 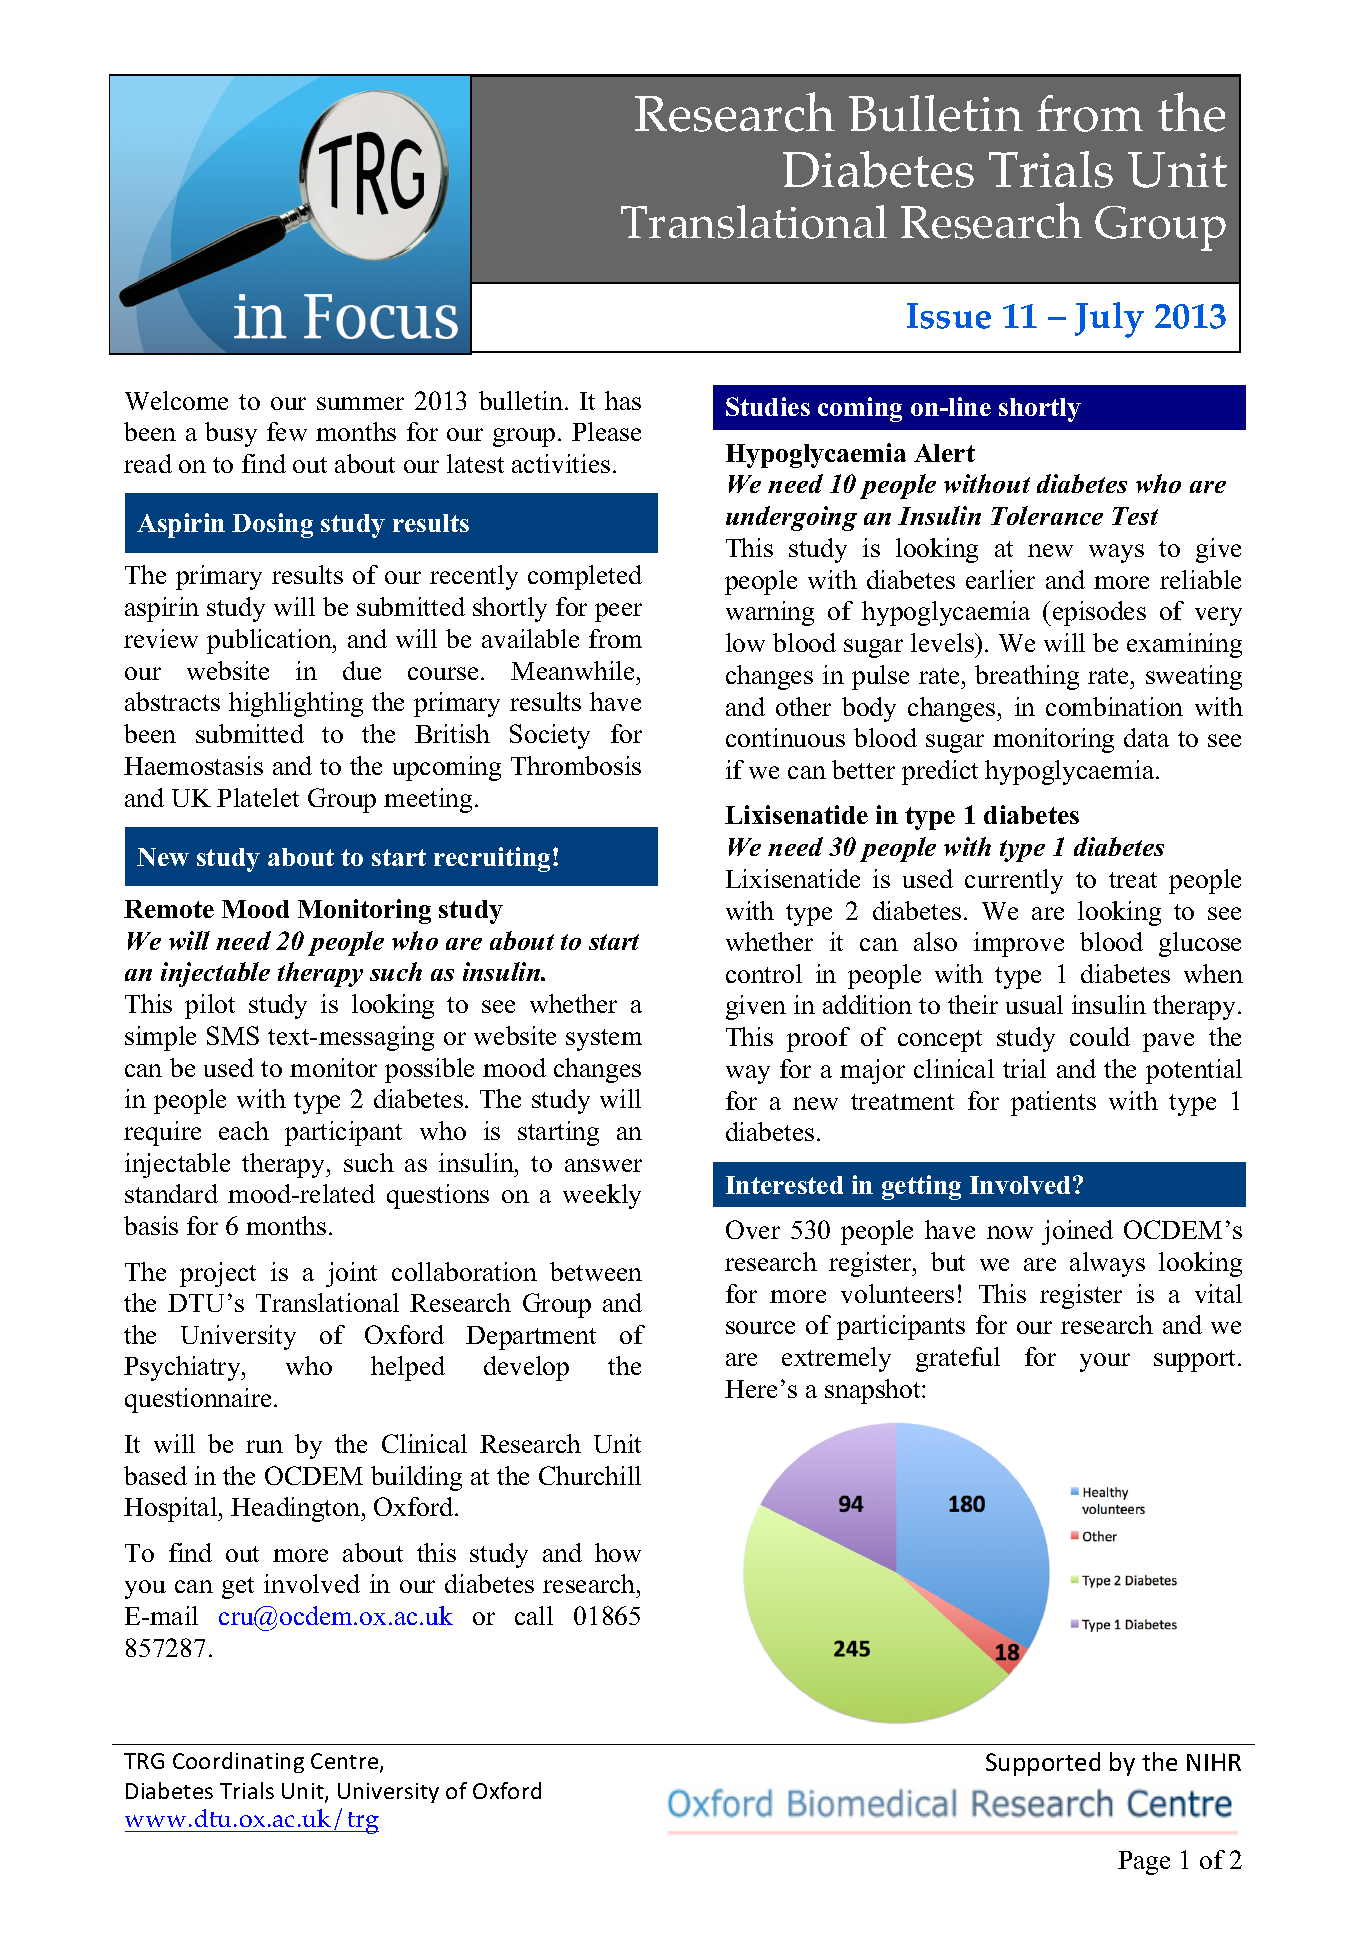 What do you see at coordinates (1109, 320) in the screenshot?
I see `July` at bounding box center [1109, 320].
